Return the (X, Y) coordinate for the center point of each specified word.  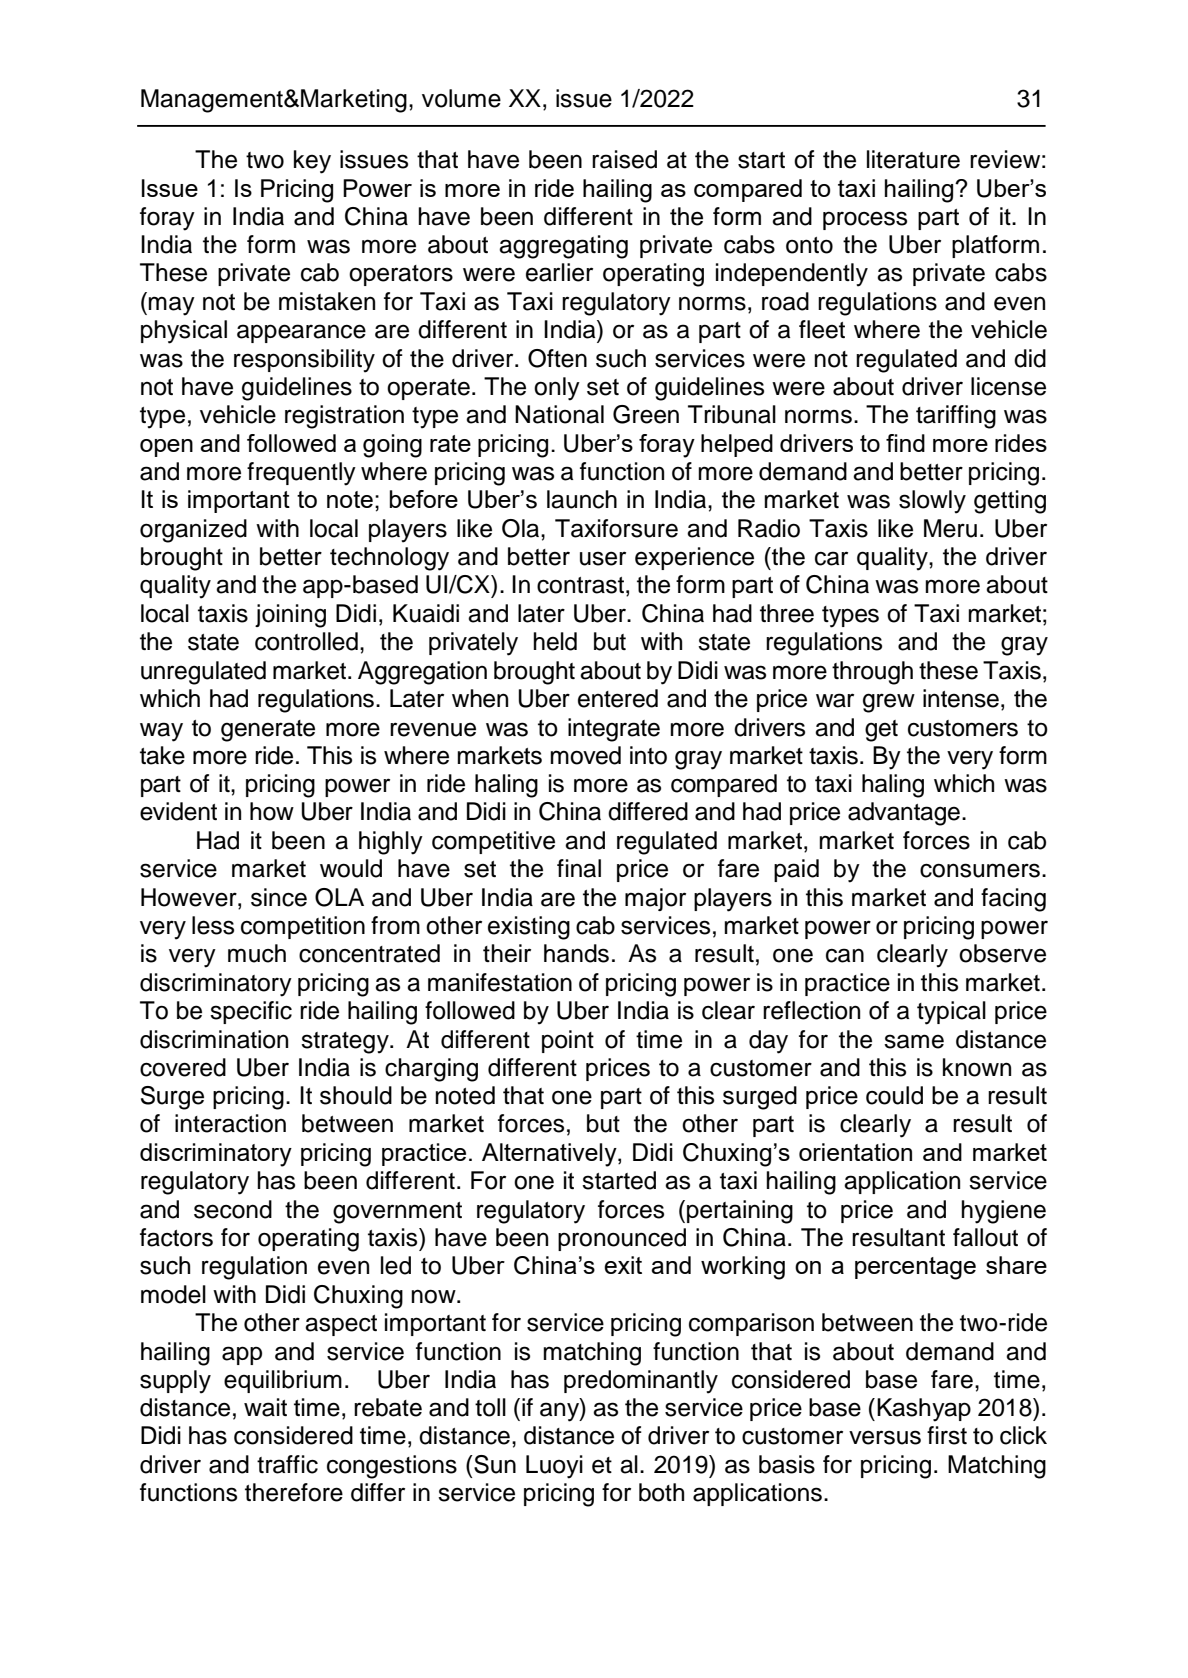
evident (178, 811)
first (947, 1435)
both (661, 1492)
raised (624, 159)
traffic (287, 1464)
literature (913, 159)
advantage (904, 814)
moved (585, 755)
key (312, 162)
